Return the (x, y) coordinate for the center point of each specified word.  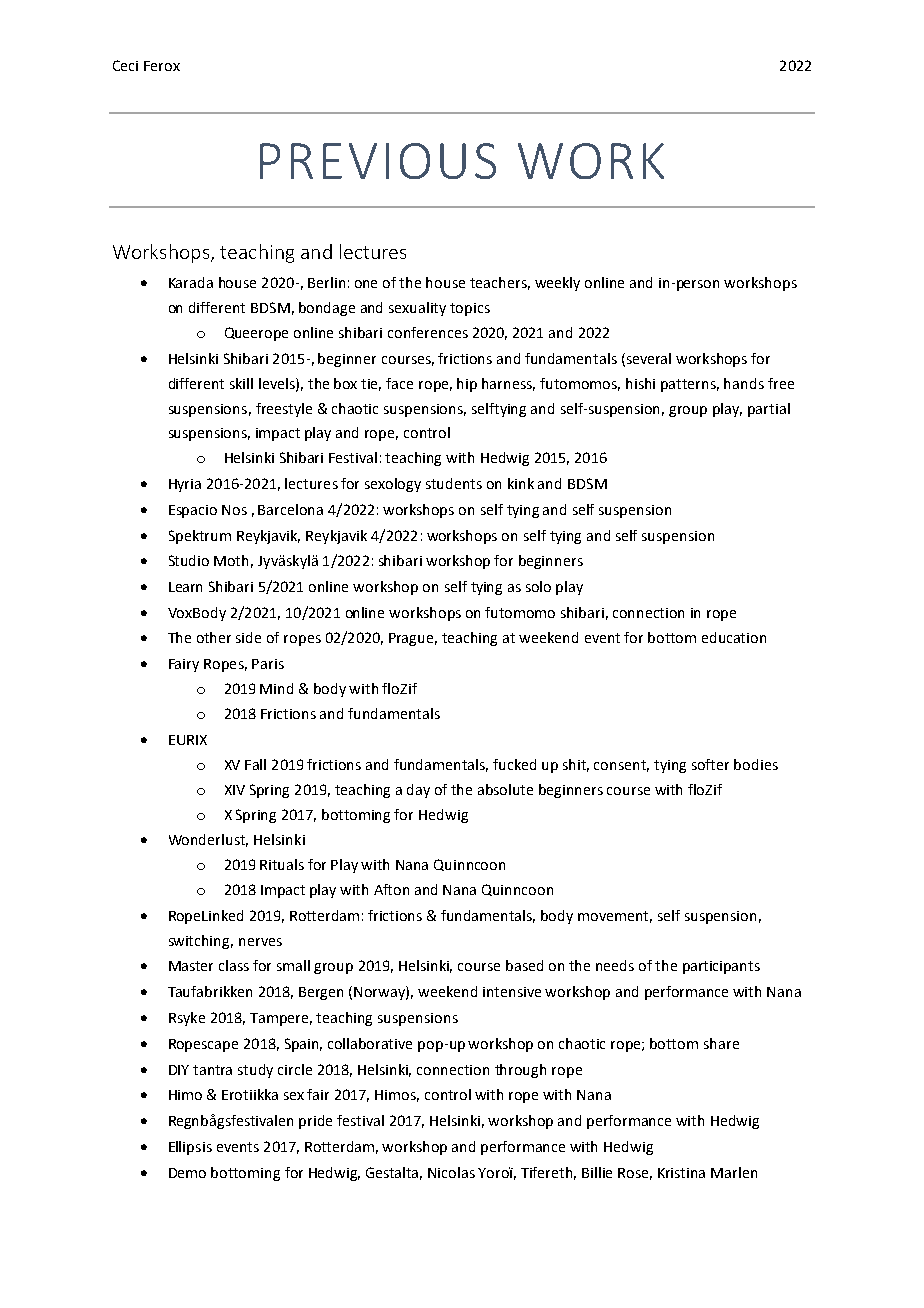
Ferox (162, 66)
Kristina (681, 1173)
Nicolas (451, 1172)
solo (538, 586)
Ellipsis (190, 1148)
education (734, 637)
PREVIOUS (378, 161)
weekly (557, 284)
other (214, 637)
